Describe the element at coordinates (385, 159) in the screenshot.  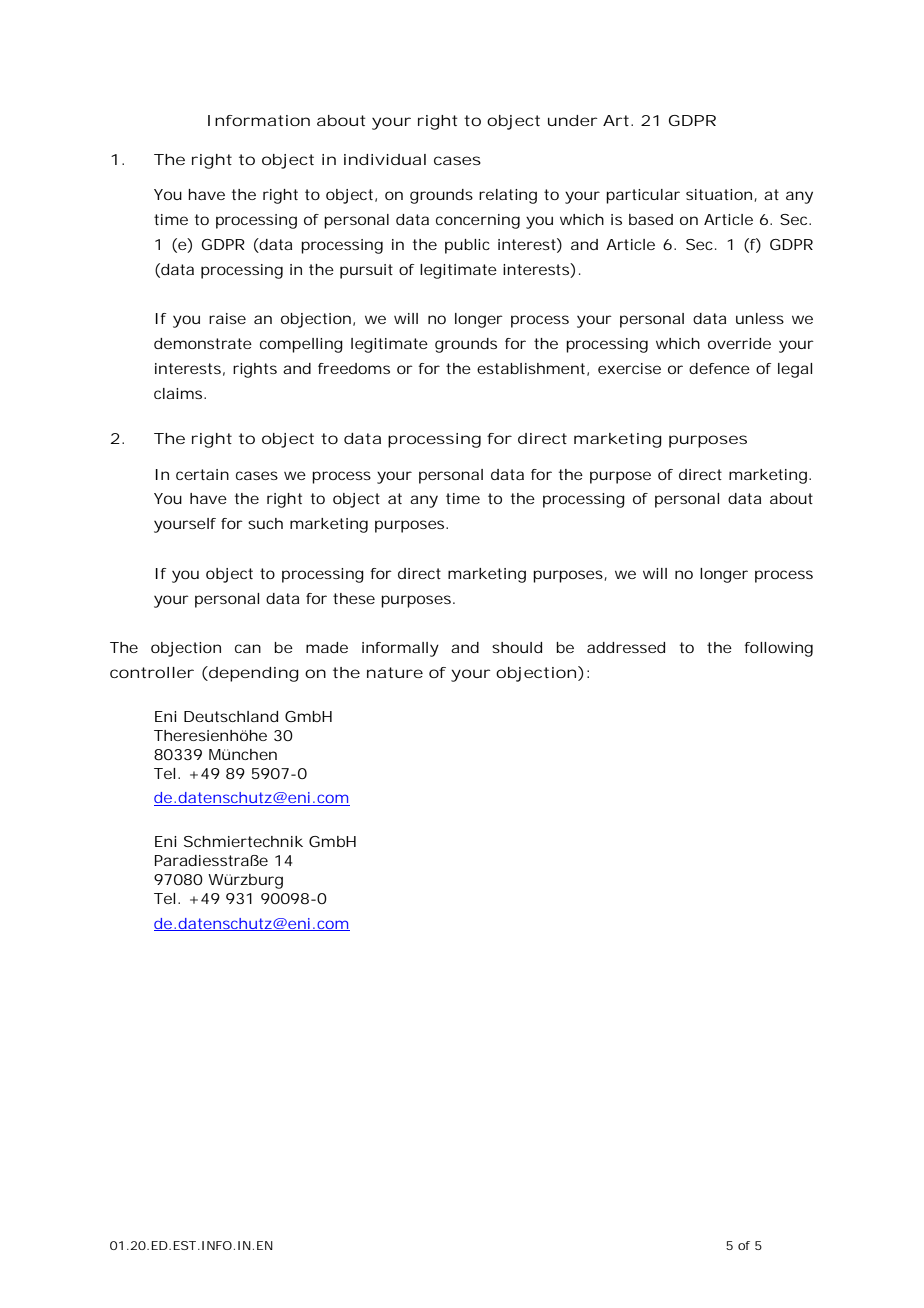
I see `individual` at that location.
